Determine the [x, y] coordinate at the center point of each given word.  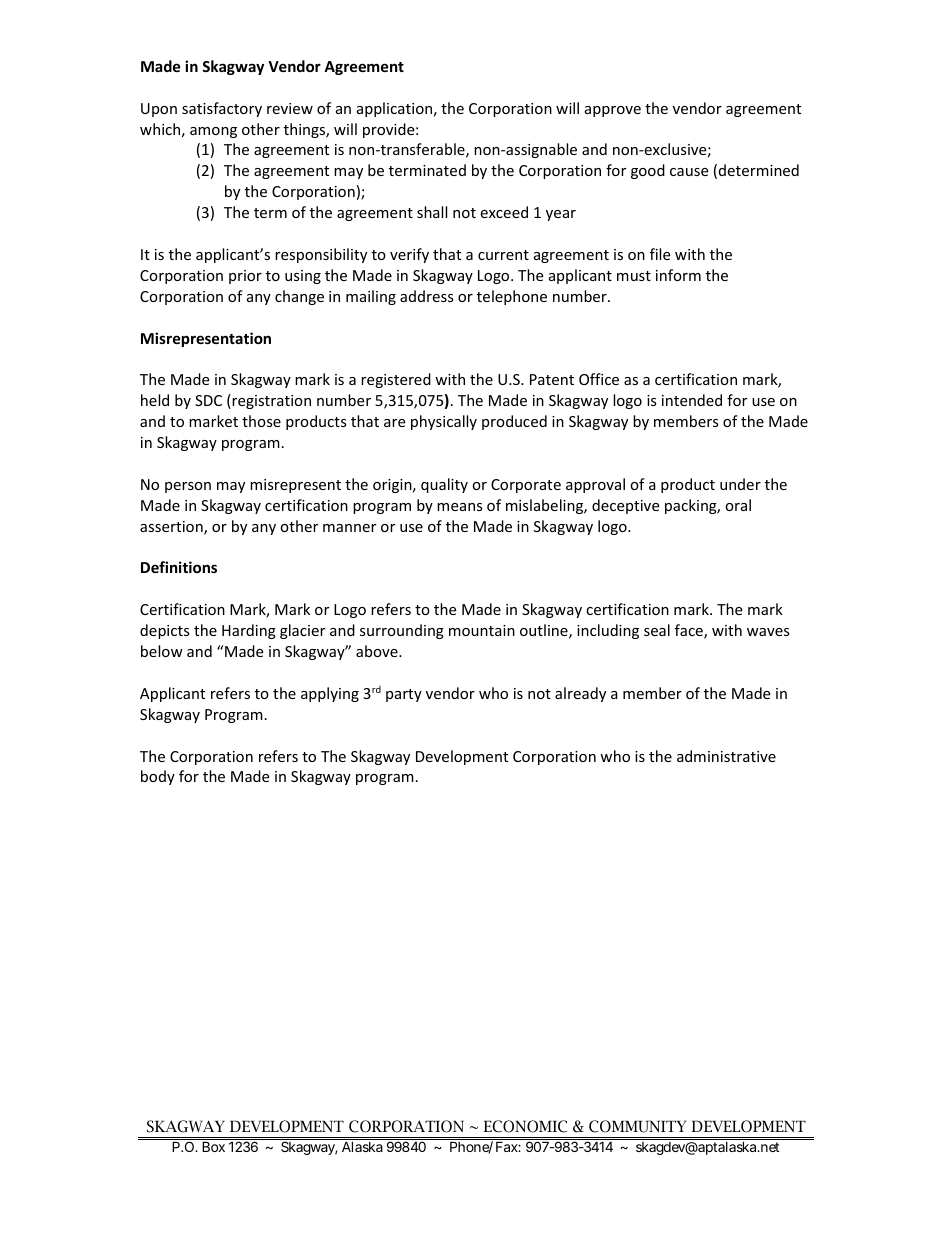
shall [432, 212]
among [213, 132]
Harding [249, 631]
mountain [482, 630]
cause [689, 172]
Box [213, 1146]
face [690, 631]
